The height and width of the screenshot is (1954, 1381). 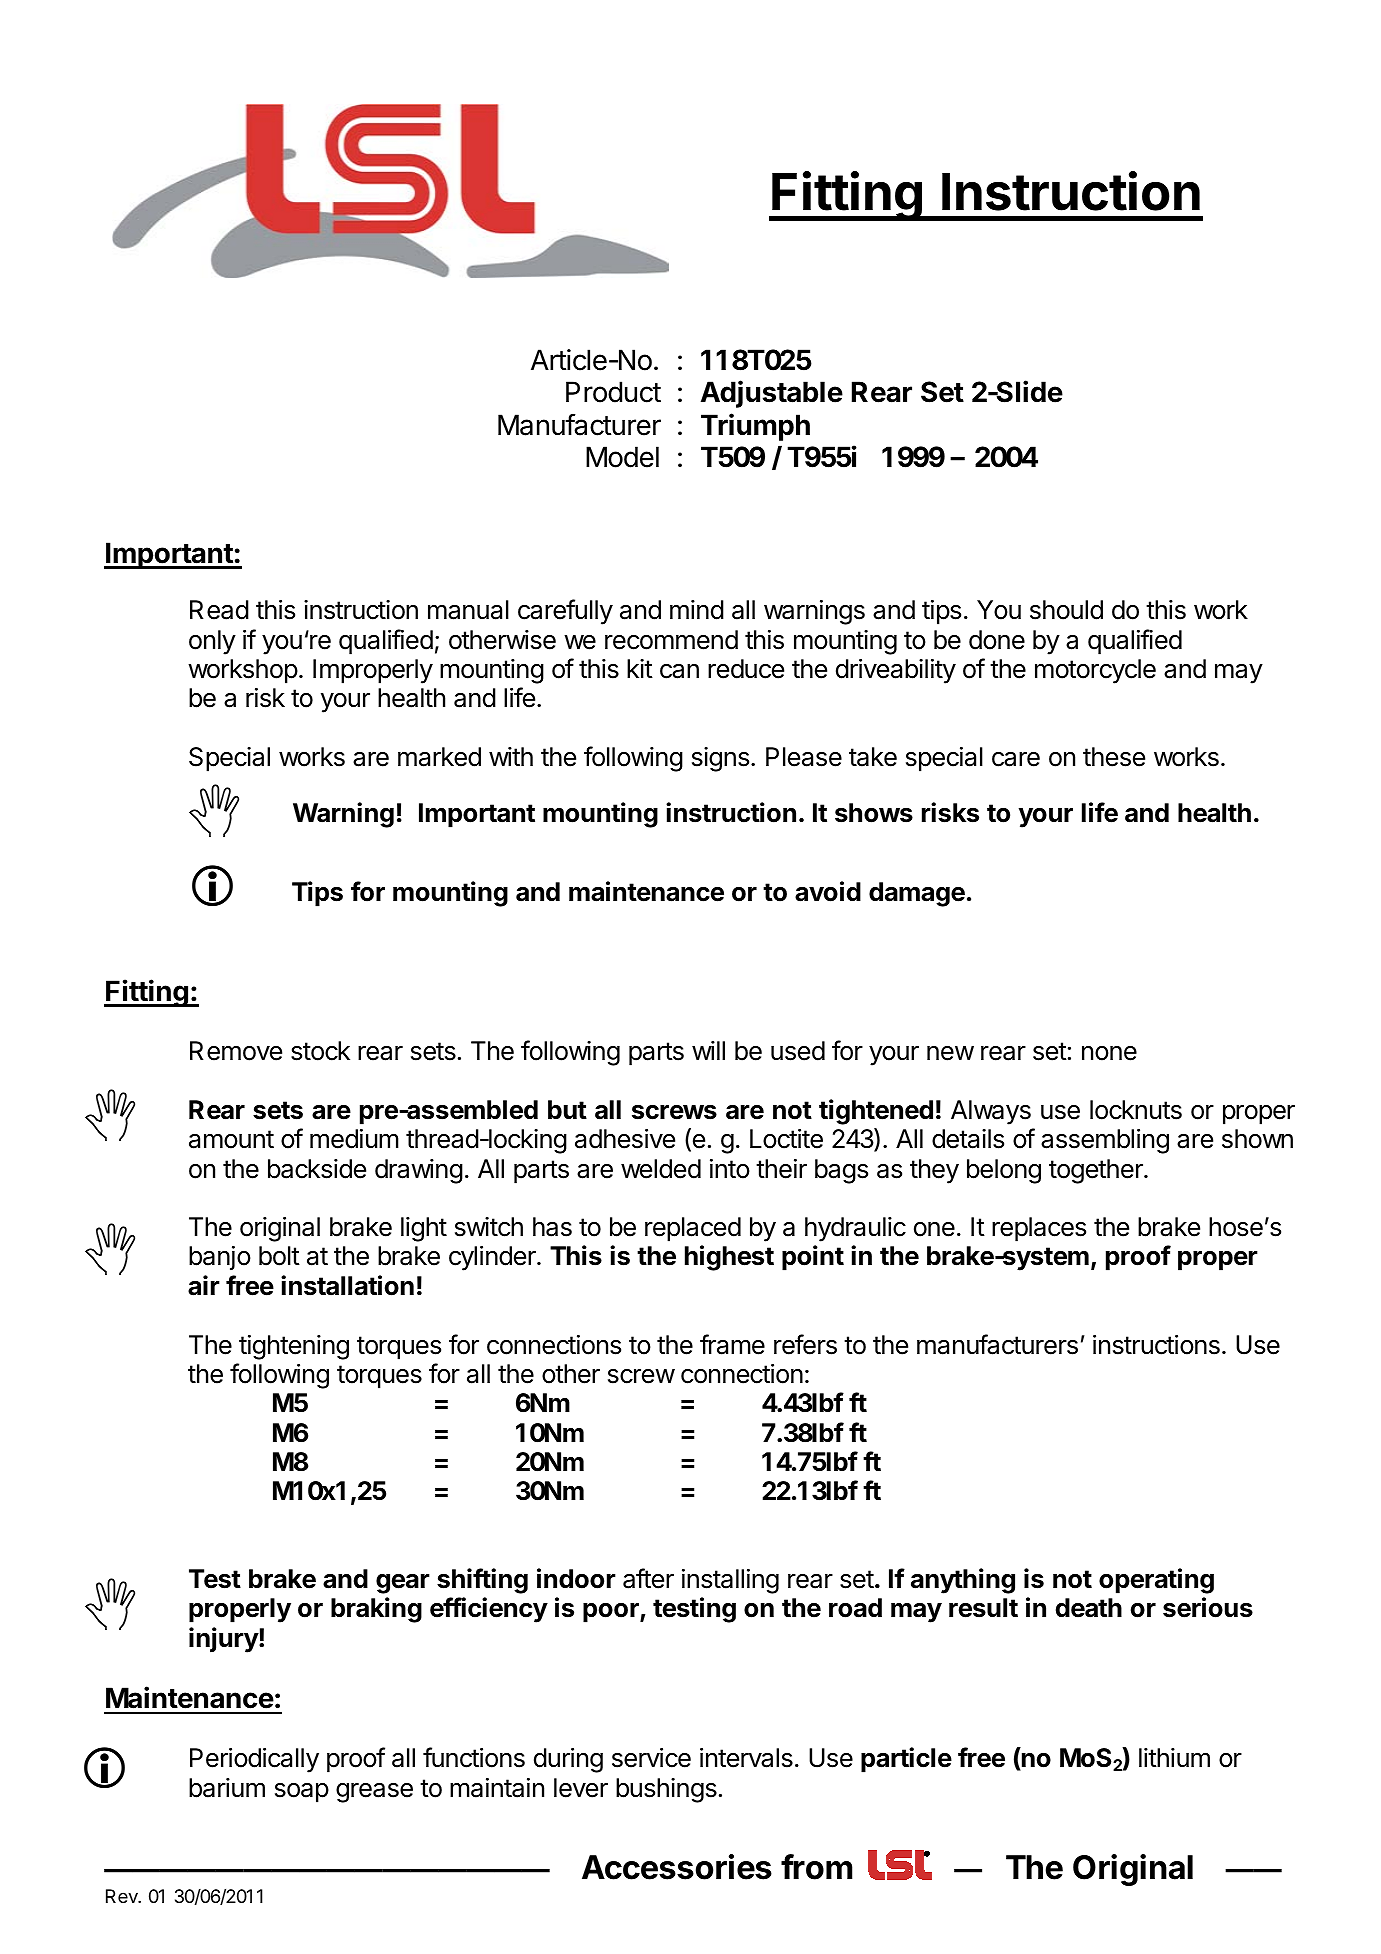 What do you see at coordinates (468, 610) in the screenshot?
I see `manual` at bounding box center [468, 610].
